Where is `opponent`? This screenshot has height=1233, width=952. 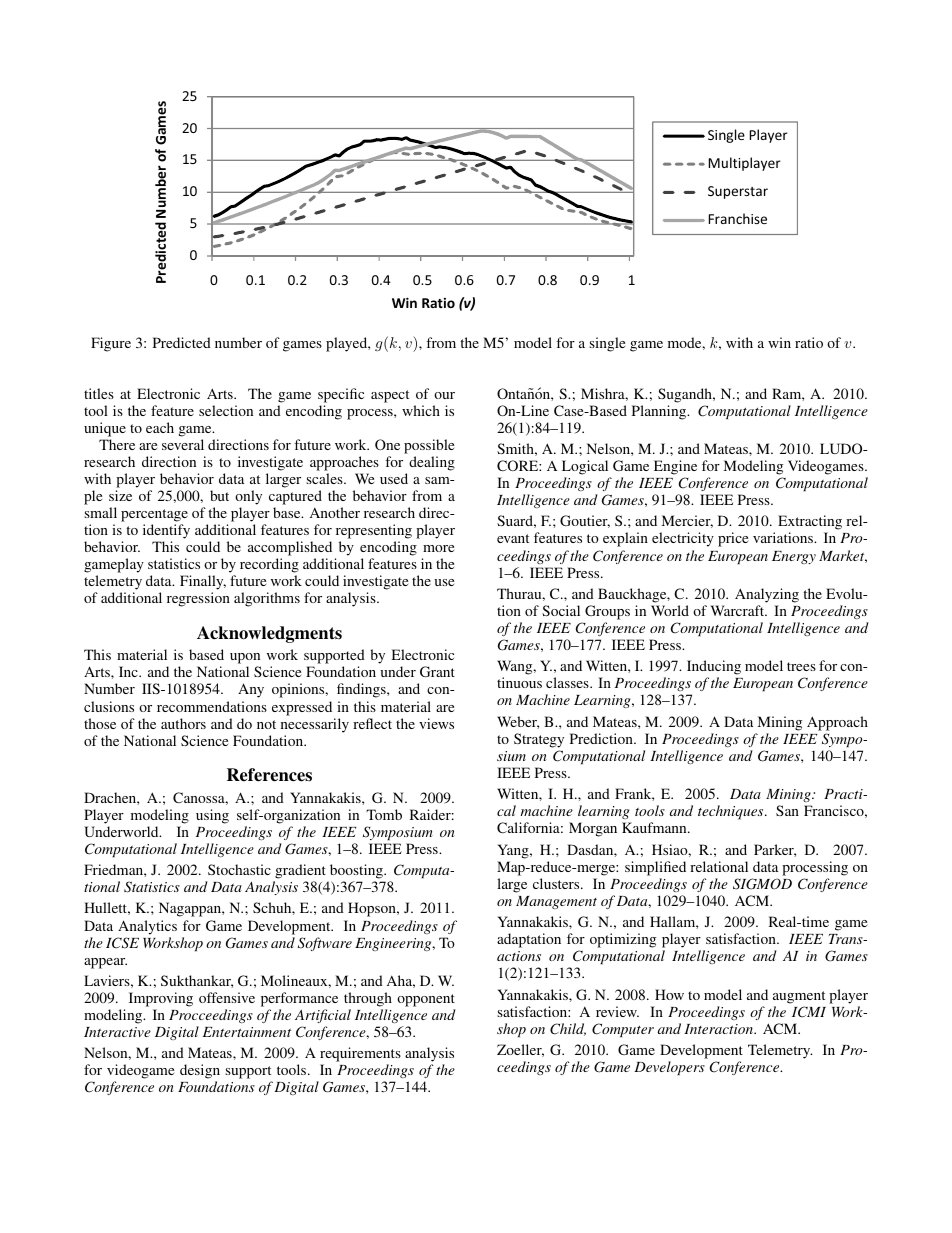 opponent is located at coordinates (426, 1000).
